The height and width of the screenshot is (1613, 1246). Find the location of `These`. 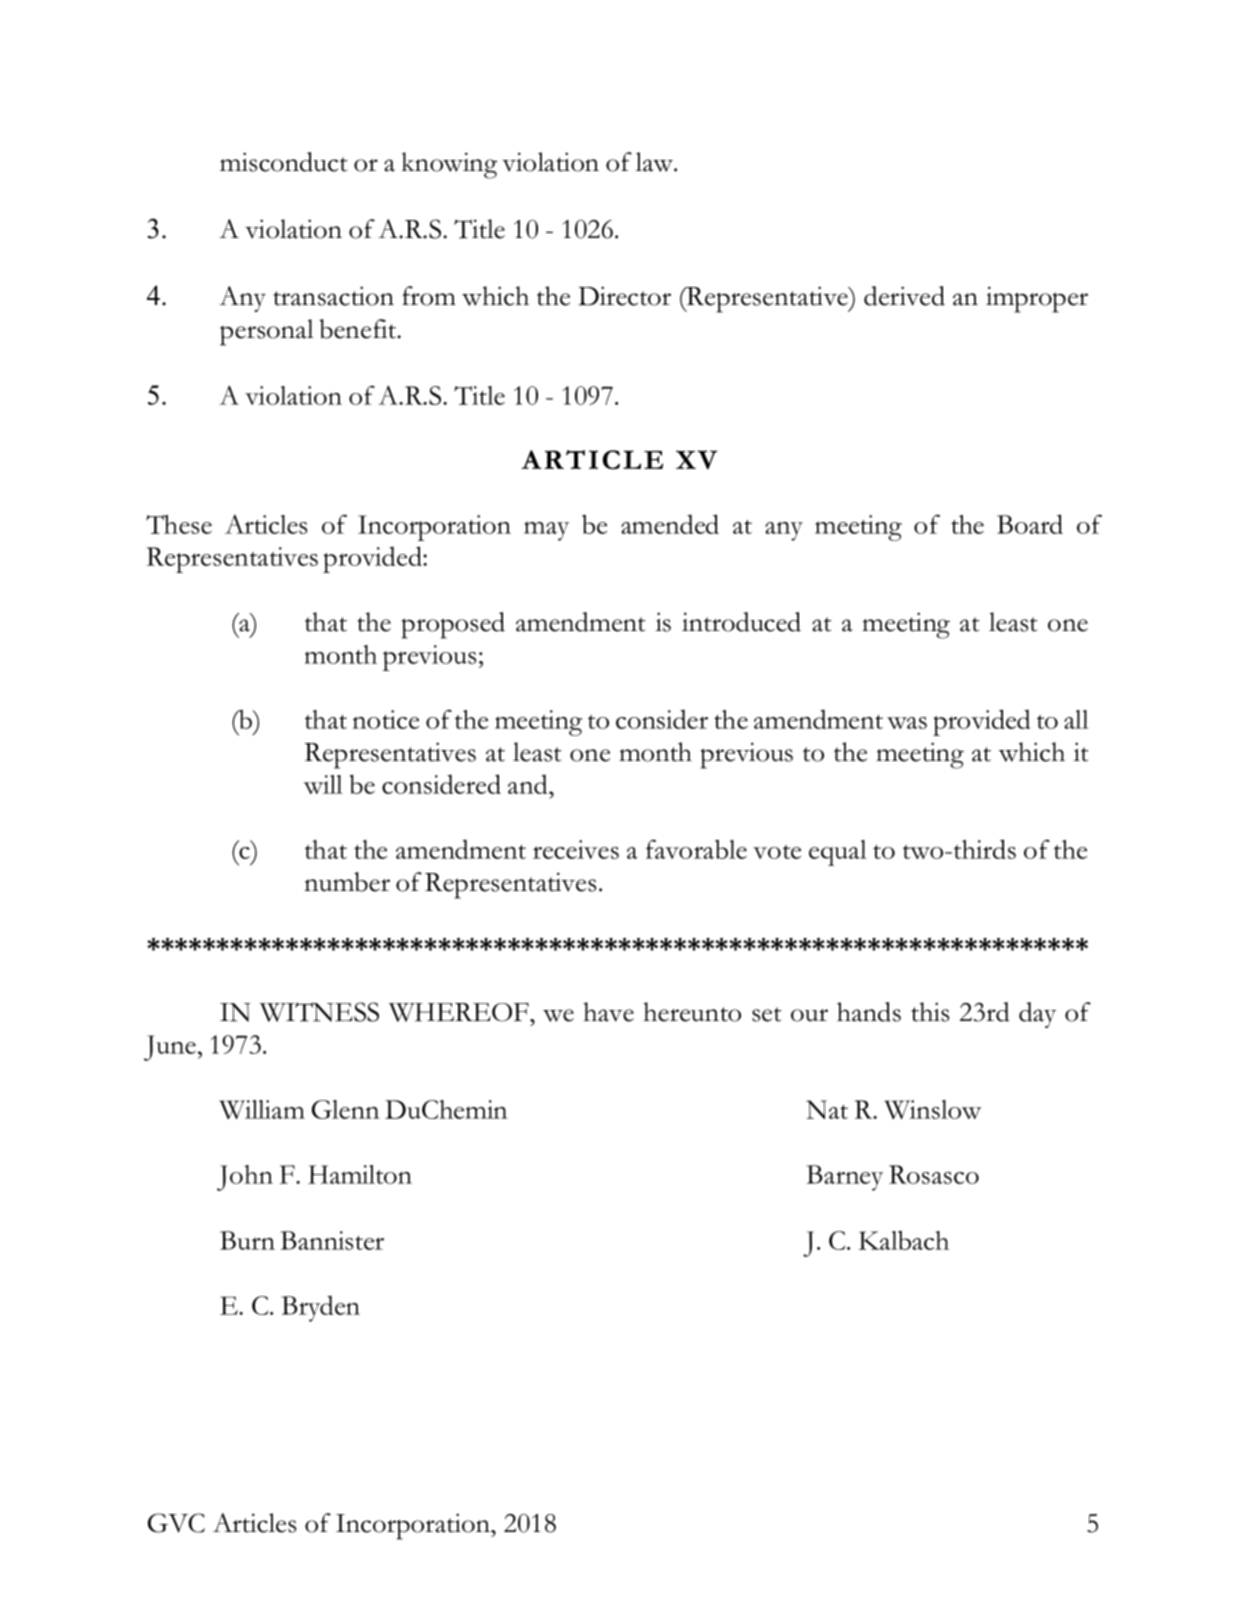

These is located at coordinates (179, 524).
